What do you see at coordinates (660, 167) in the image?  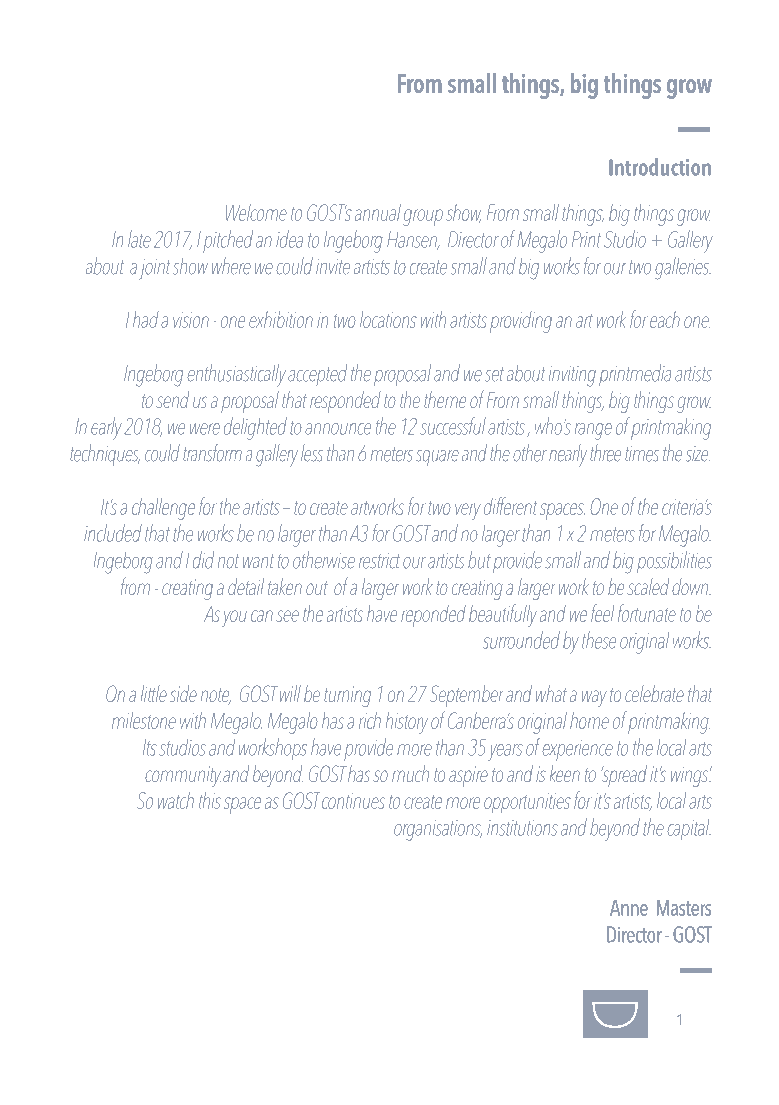 I see `Introduction` at bounding box center [660, 167].
